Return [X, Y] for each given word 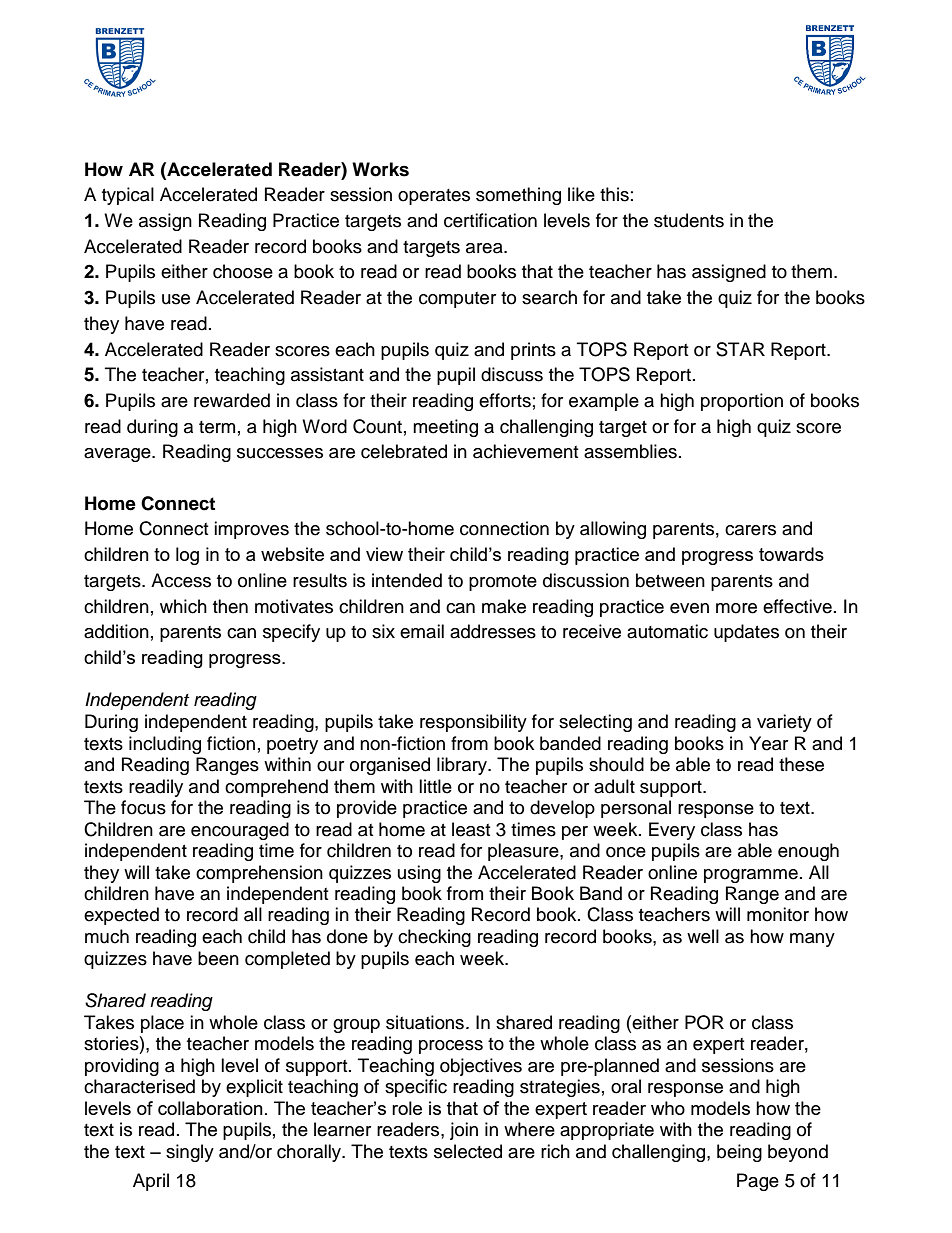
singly [190, 1153]
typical [128, 196]
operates [434, 197]
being [739, 1153]
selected [468, 1151]
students [689, 220]
